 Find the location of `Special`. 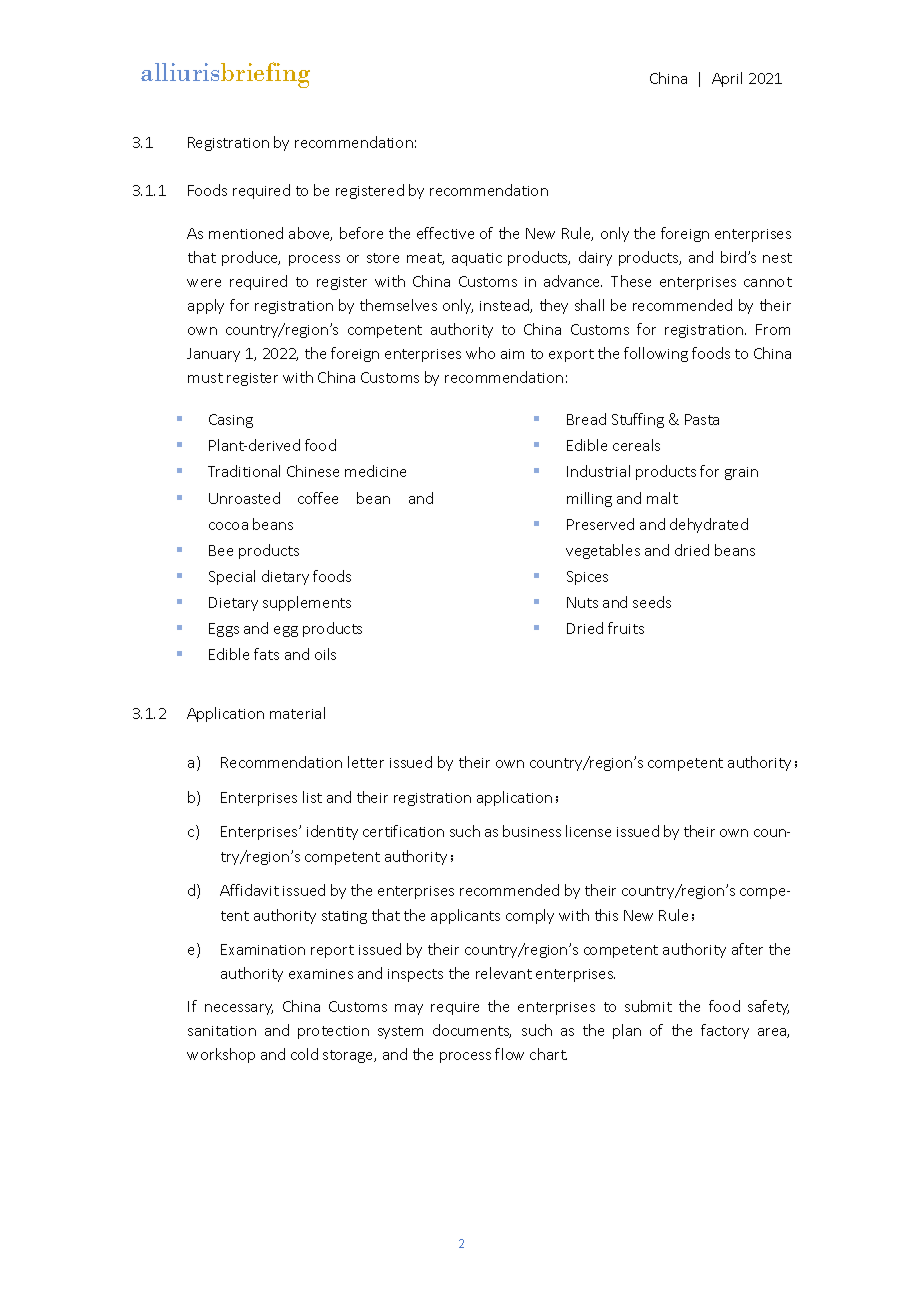

Special is located at coordinates (232, 577).
